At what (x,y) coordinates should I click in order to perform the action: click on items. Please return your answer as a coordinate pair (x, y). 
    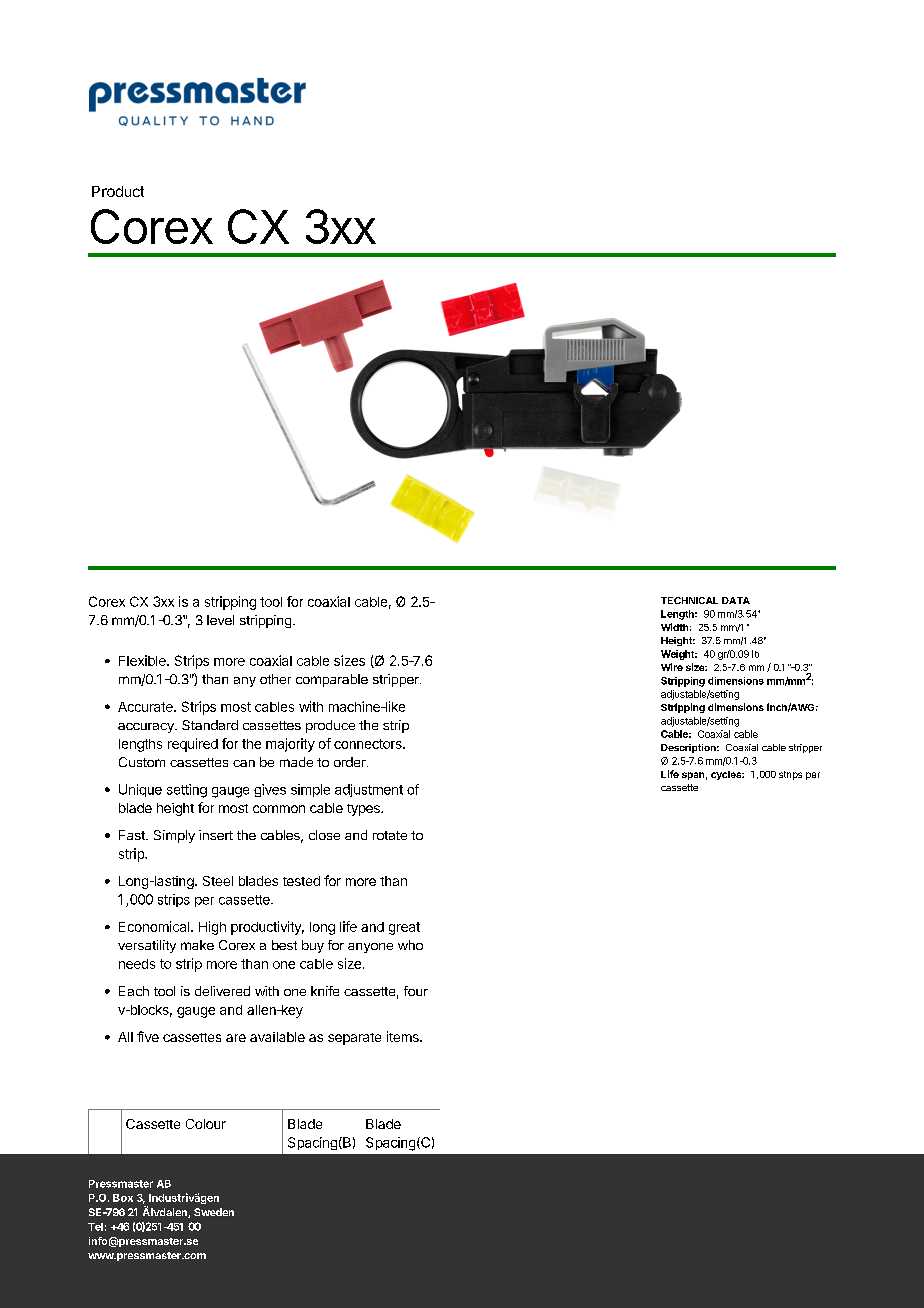
    Looking at the image, I should click on (404, 1036).
